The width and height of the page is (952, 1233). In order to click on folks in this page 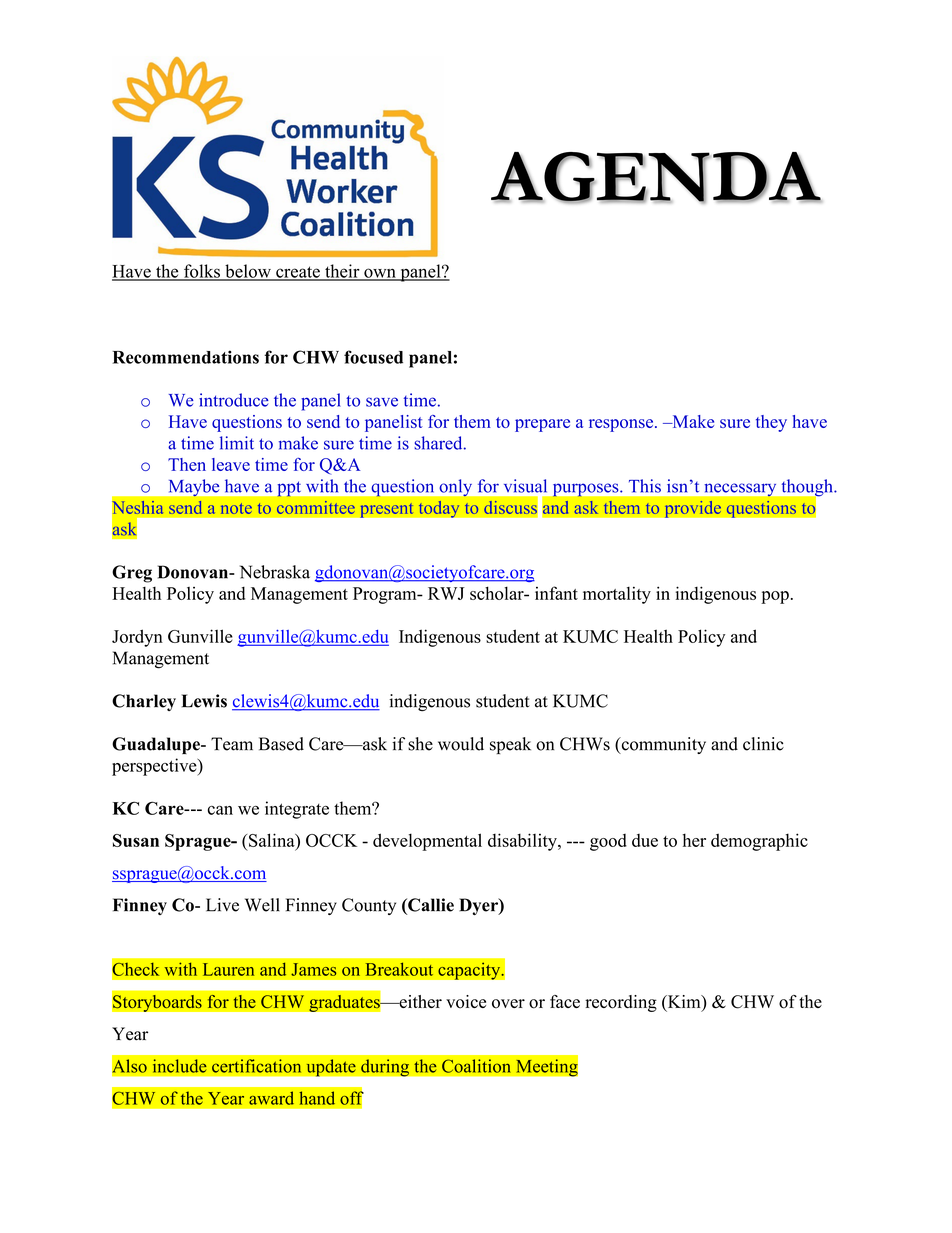, I will do `click(202, 272)`.
